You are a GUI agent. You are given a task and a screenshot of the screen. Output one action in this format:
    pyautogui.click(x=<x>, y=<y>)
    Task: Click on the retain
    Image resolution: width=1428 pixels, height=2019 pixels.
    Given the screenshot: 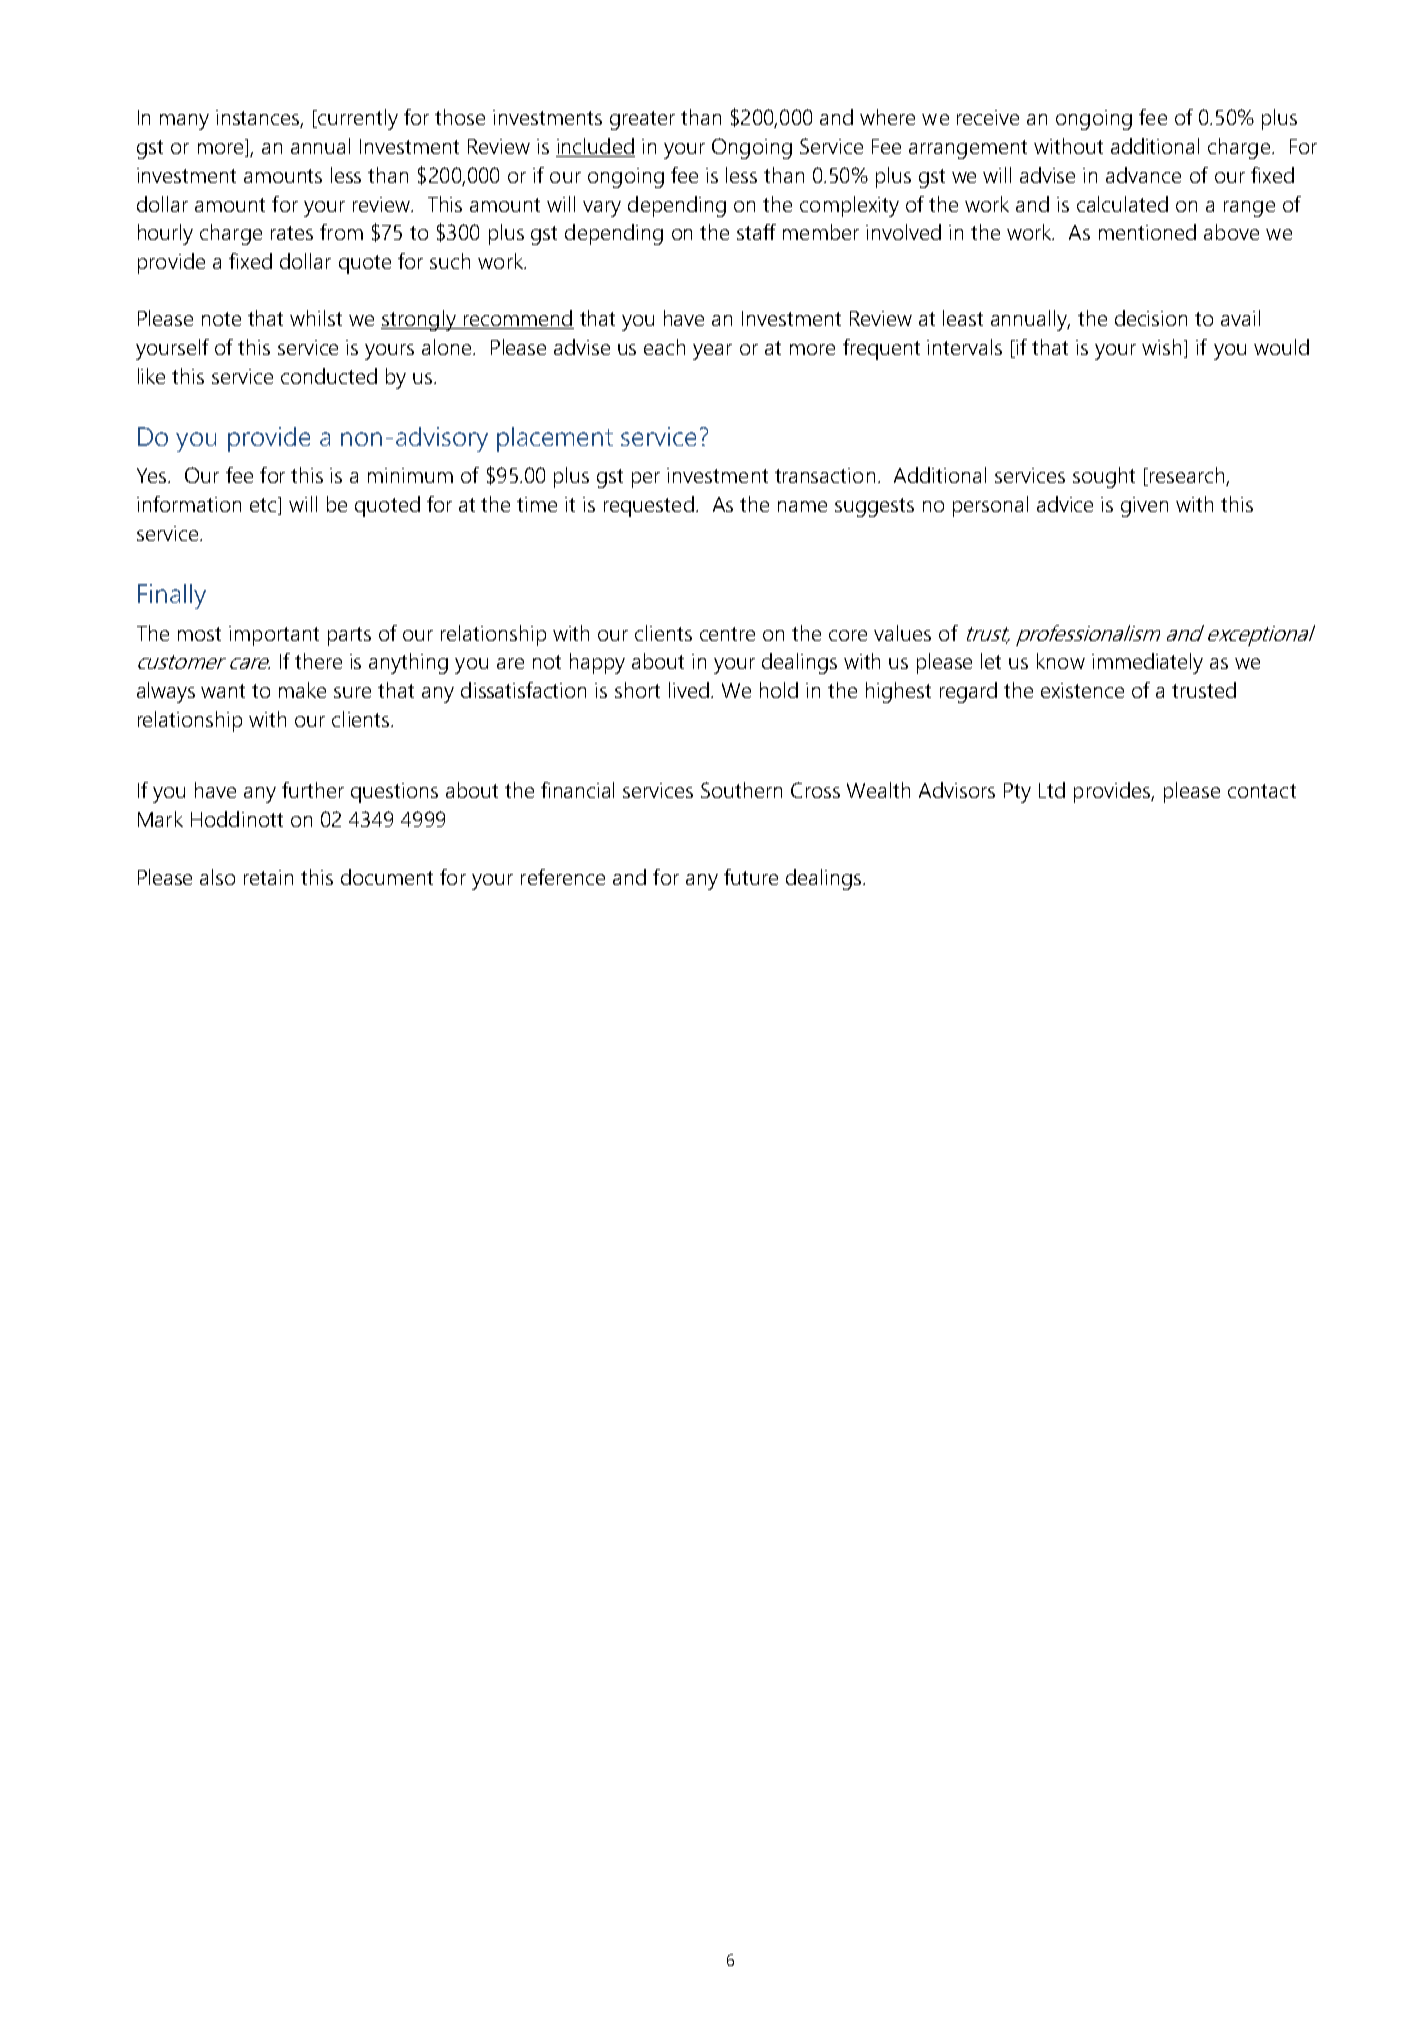 What is the action you would take?
    pyautogui.click(x=268, y=877)
